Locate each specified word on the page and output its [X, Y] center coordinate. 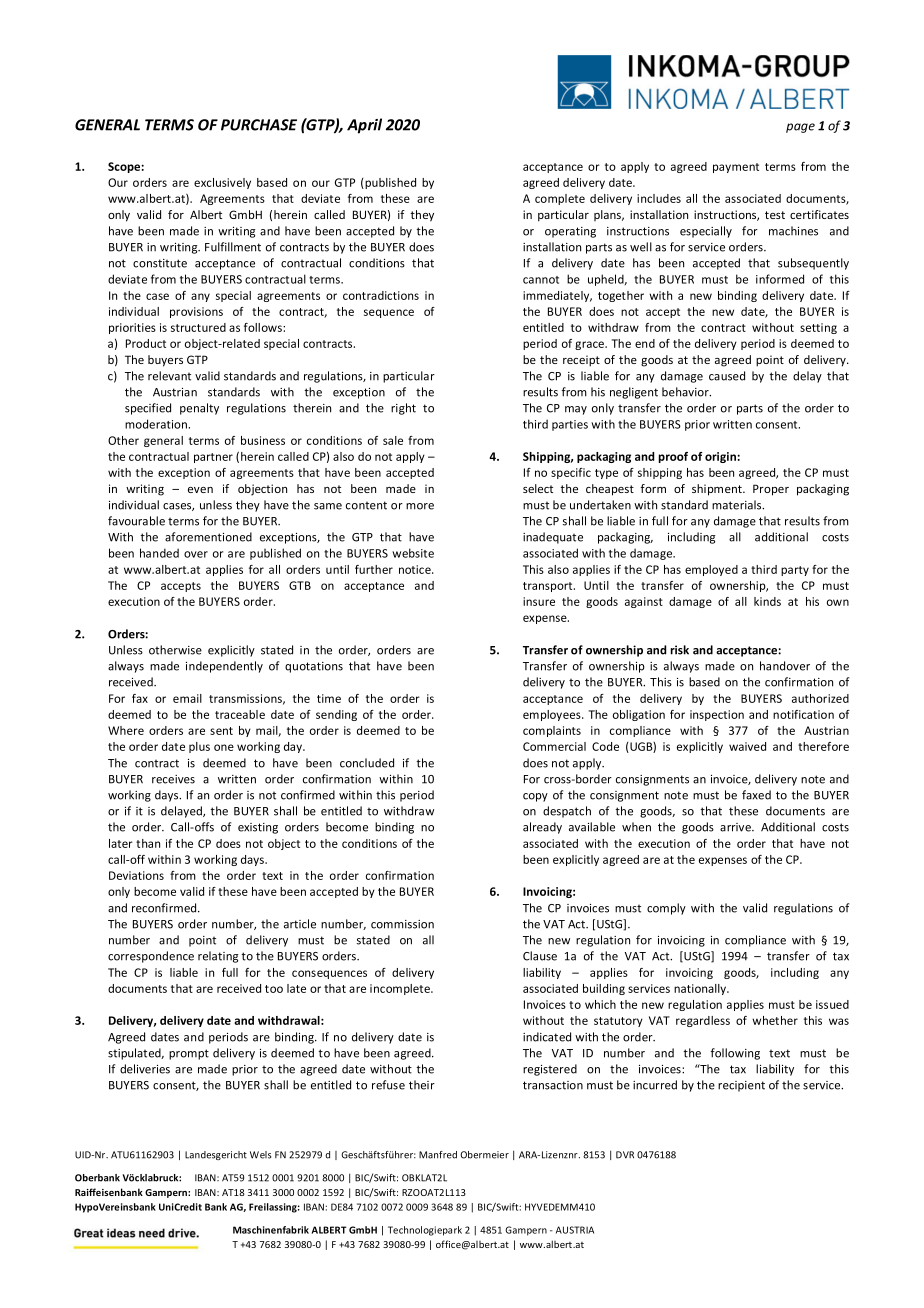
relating [218, 957]
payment [736, 168]
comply [666, 909]
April [364, 126]
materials [738, 505]
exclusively [222, 183]
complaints [552, 731]
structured [198, 327]
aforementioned [208, 537]
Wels [261, 1155]
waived [747, 746]
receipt [581, 361]
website [413, 553]
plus [199, 747]
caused [727, 376]
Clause [540, 956]
